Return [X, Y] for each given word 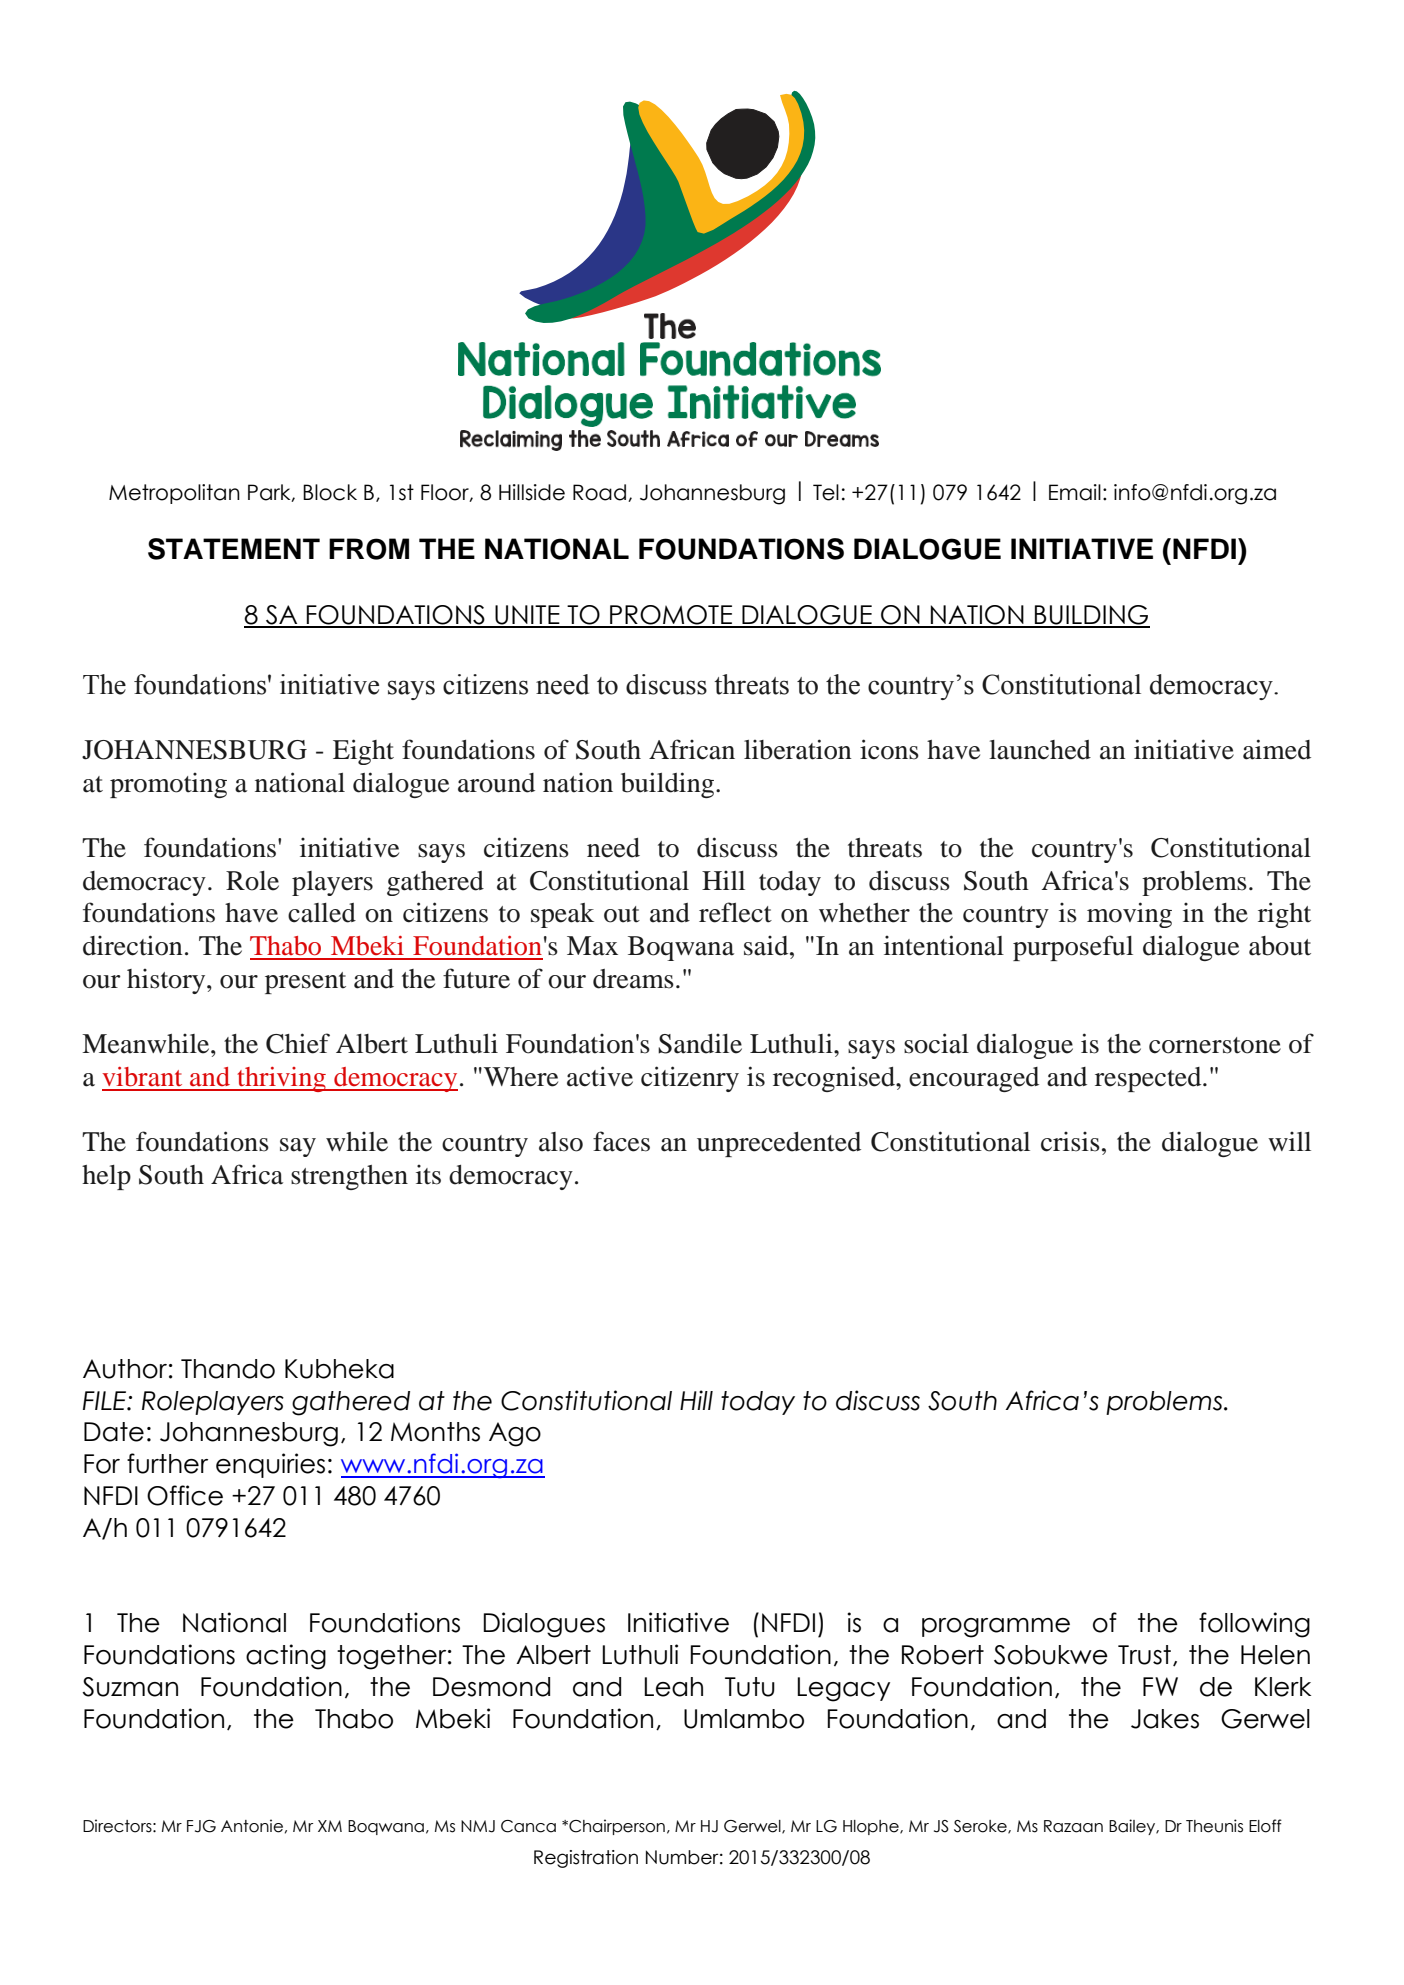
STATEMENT [234, 549]
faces [621, 1141]
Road [599, 492]
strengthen [349, 1177]
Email [1075, 492]
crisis [1070, 1142]
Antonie [252, 1826]
